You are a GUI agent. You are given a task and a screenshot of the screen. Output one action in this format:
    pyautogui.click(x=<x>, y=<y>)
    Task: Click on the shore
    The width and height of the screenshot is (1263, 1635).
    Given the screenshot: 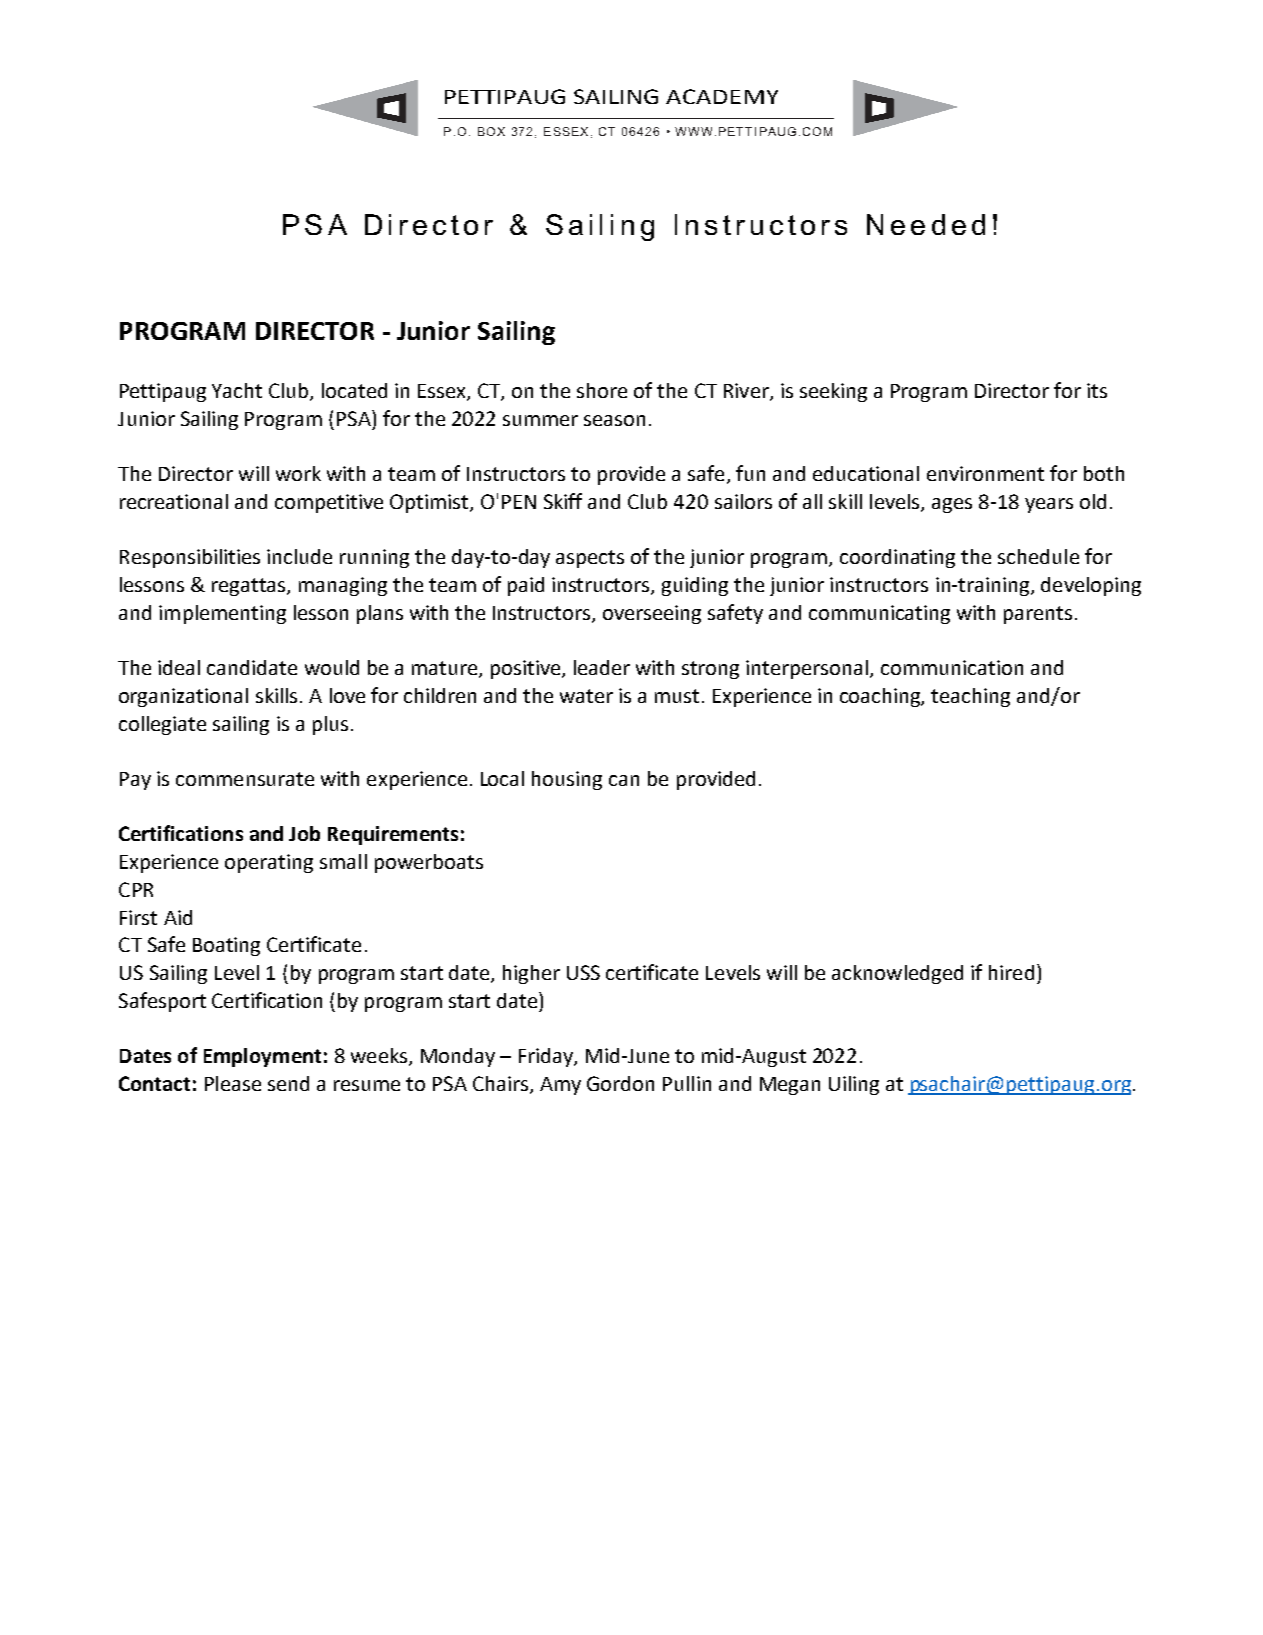 What is the action you would take?
    pyautogui.click(x=602, y=390)
